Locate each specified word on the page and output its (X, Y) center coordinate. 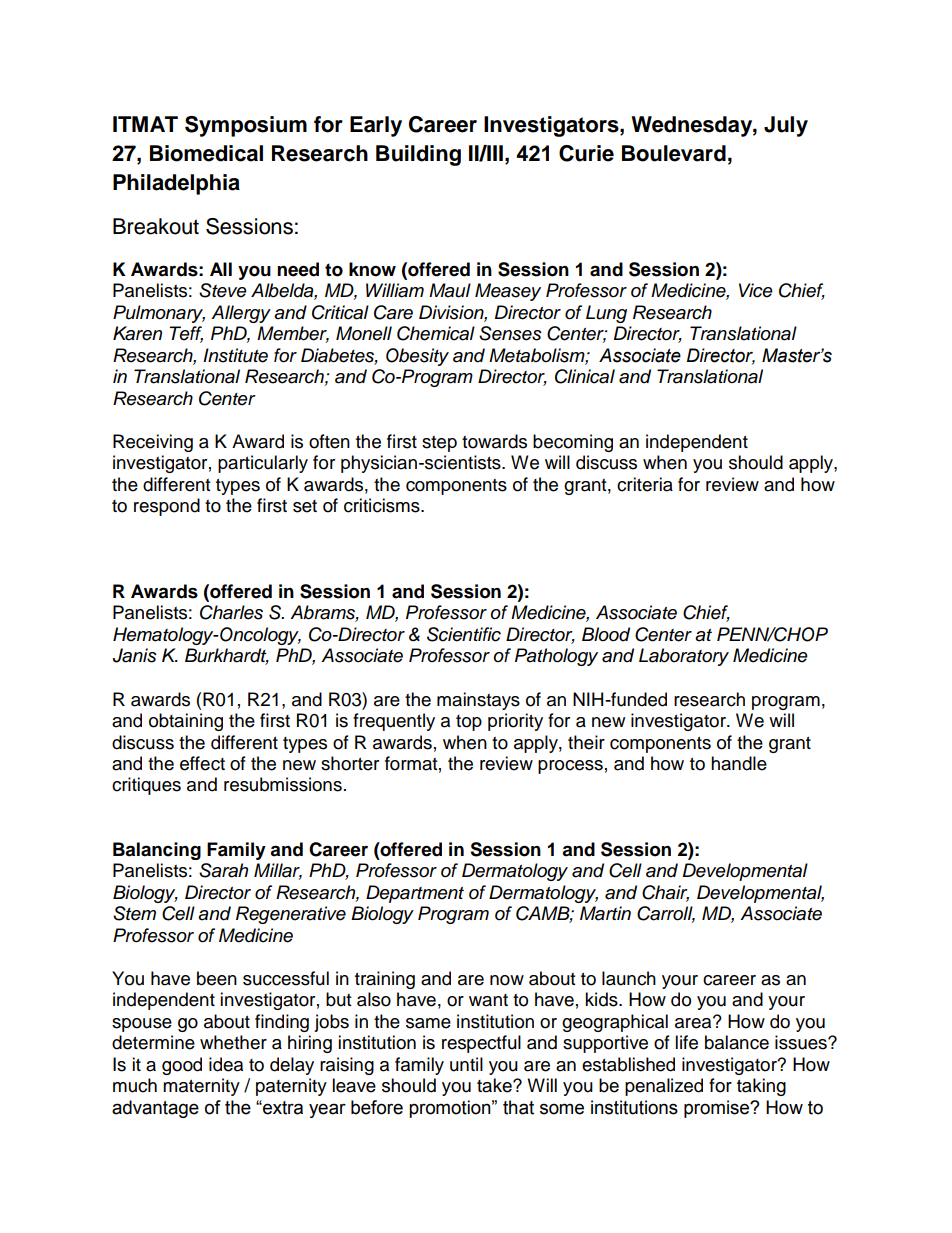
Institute (235, 355)
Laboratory (684, 657)
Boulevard (674, 153)
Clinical (585, 376)
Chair (665, 893)
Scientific (464, 634)
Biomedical (206, 153)
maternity (201, 1087)
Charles (231, 612)
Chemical (436, 333)
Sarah (223, 870)
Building (418, 155)
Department (415, 894)
